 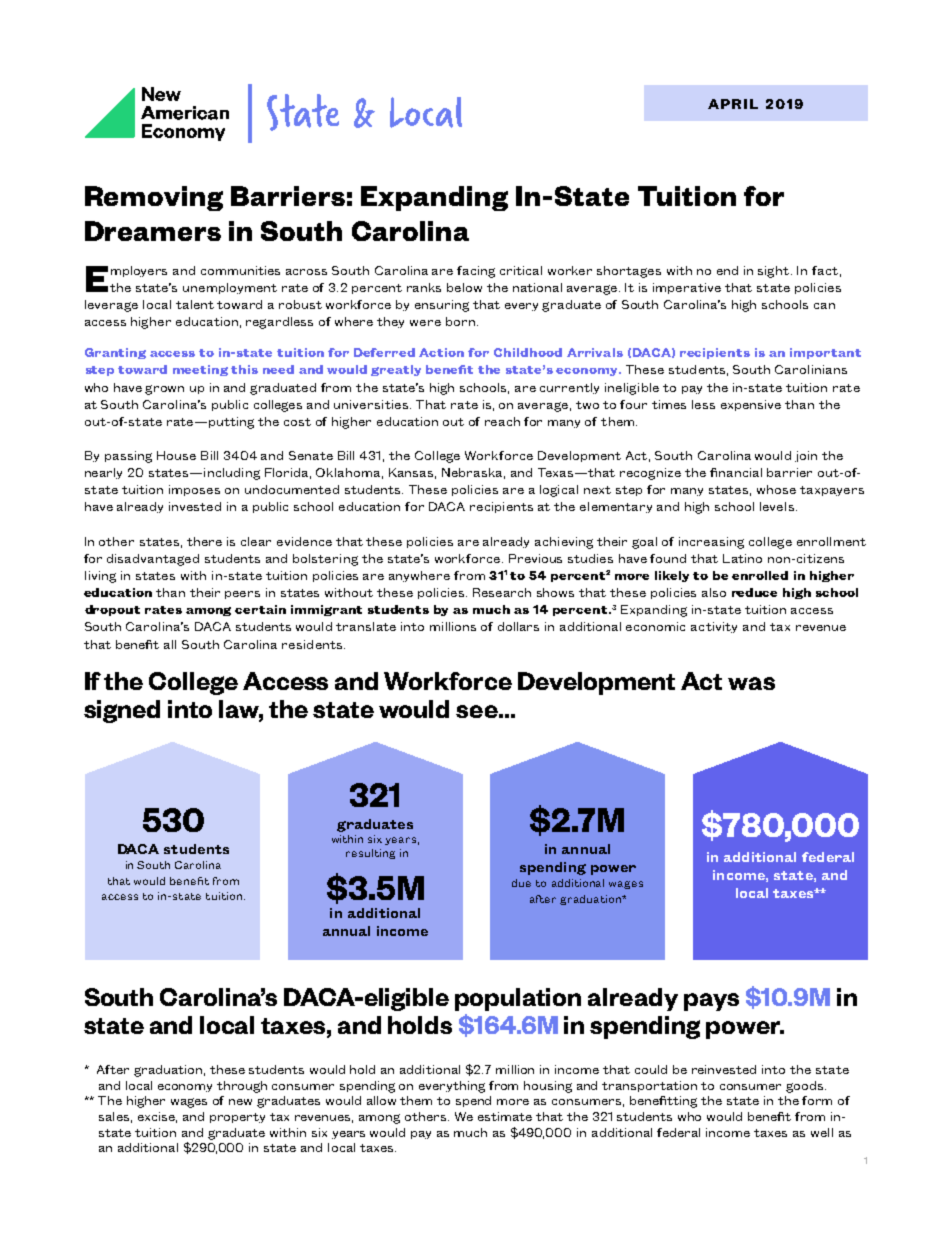 I want to click on talent, so click(x=195, y=304).
